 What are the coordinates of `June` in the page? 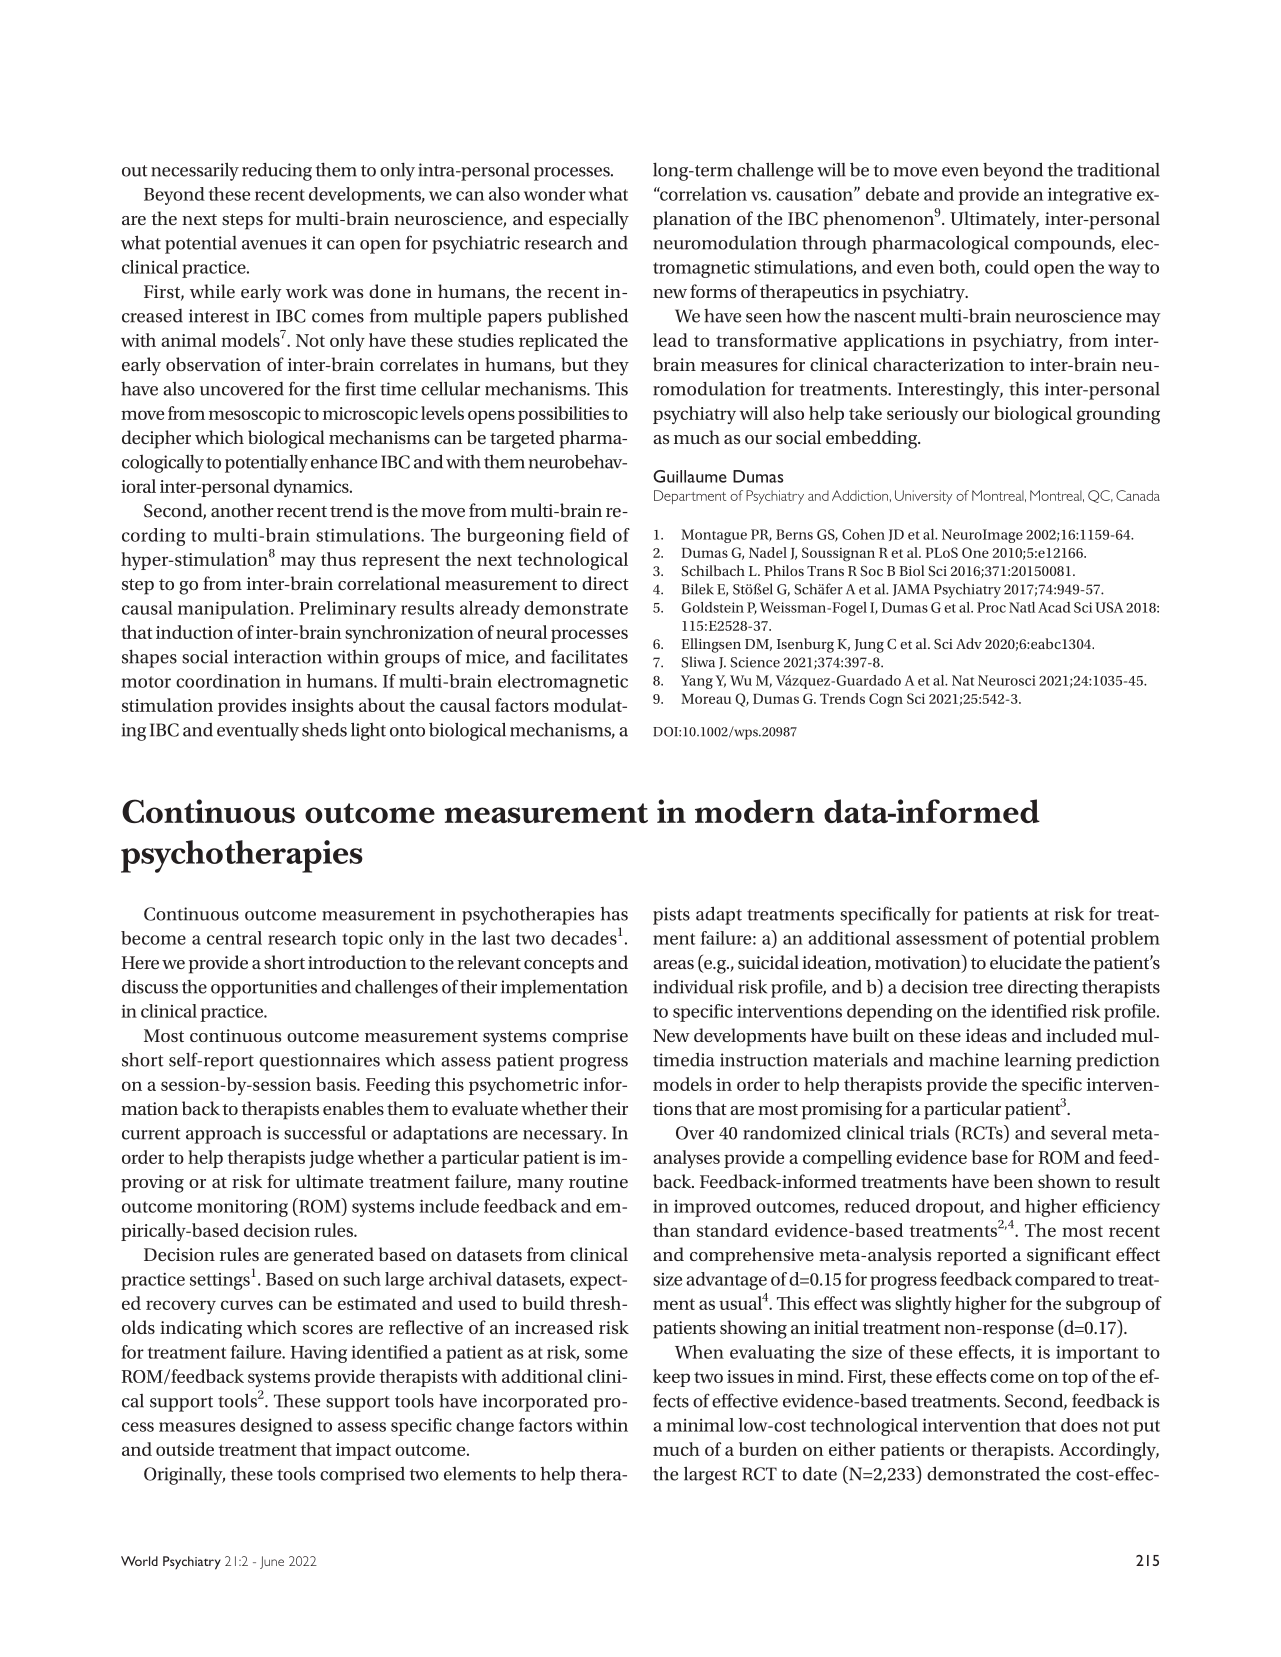 It's located at (272, 1562).
